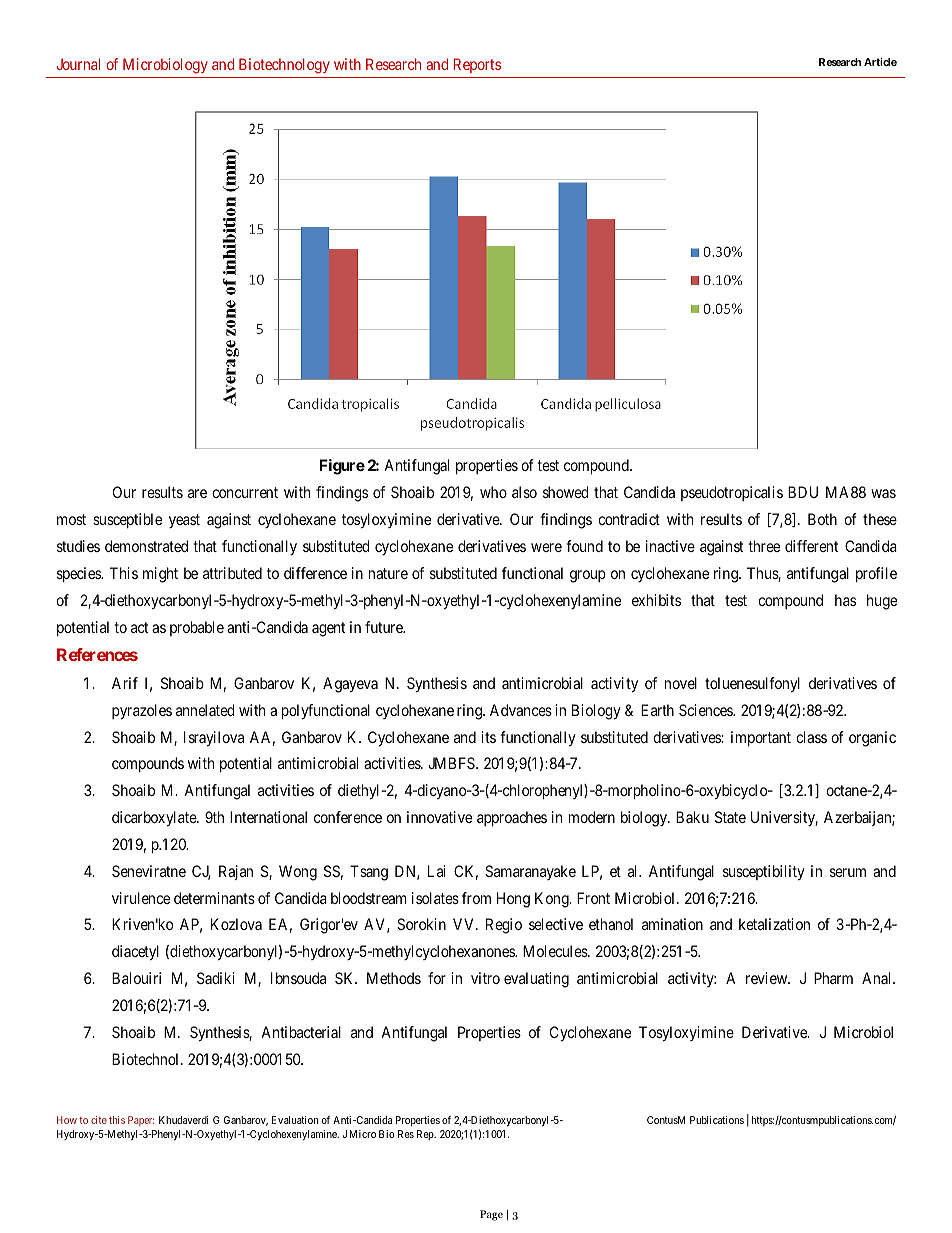 This screenshot has width=952, height=1233. I want to click on Page, so click(491, 1215).
